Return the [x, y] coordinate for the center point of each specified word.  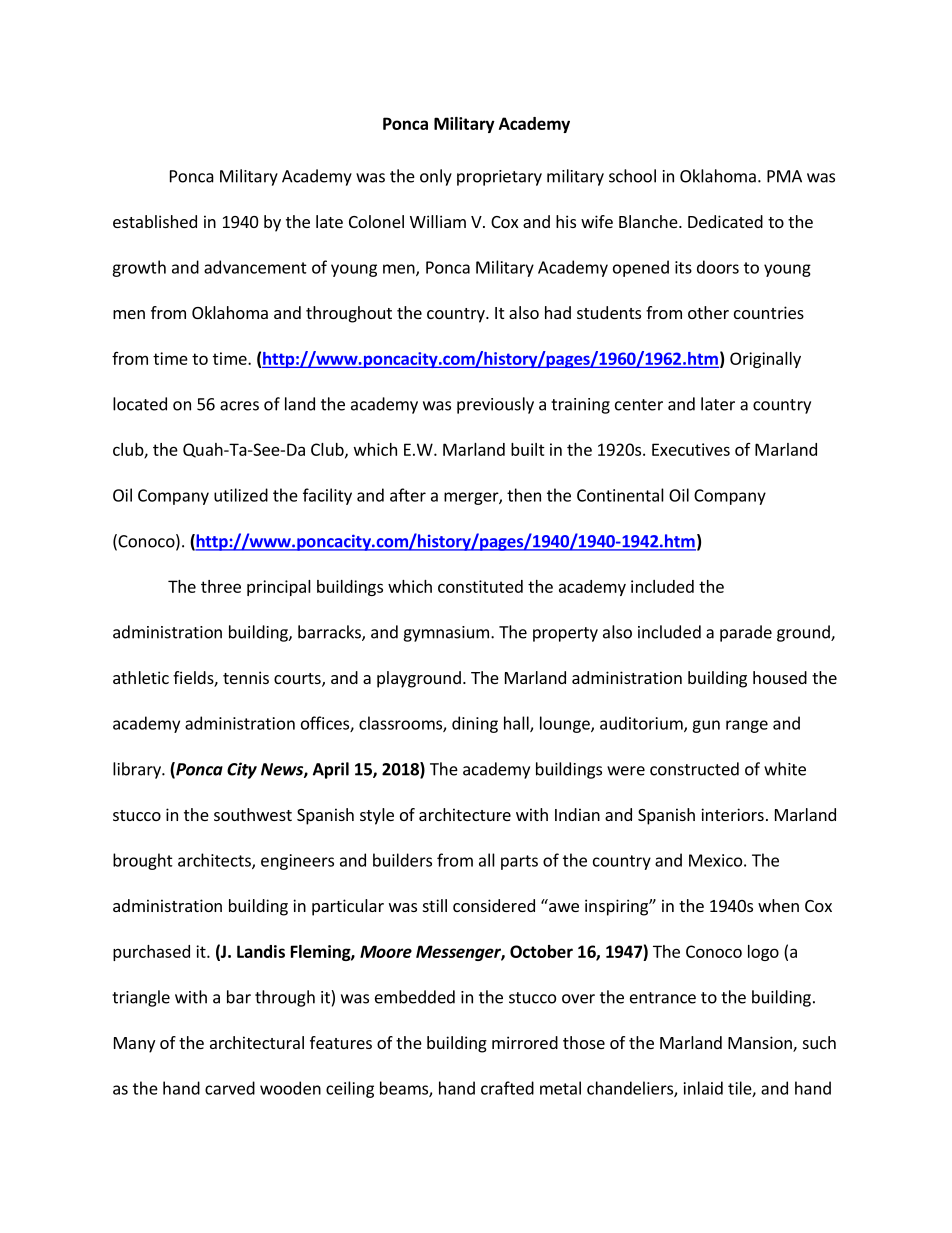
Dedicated [725, 221]
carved [230, 1088]
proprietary [499, 178]
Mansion [761, 1044]
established [155, 221]
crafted [507, 1088]
